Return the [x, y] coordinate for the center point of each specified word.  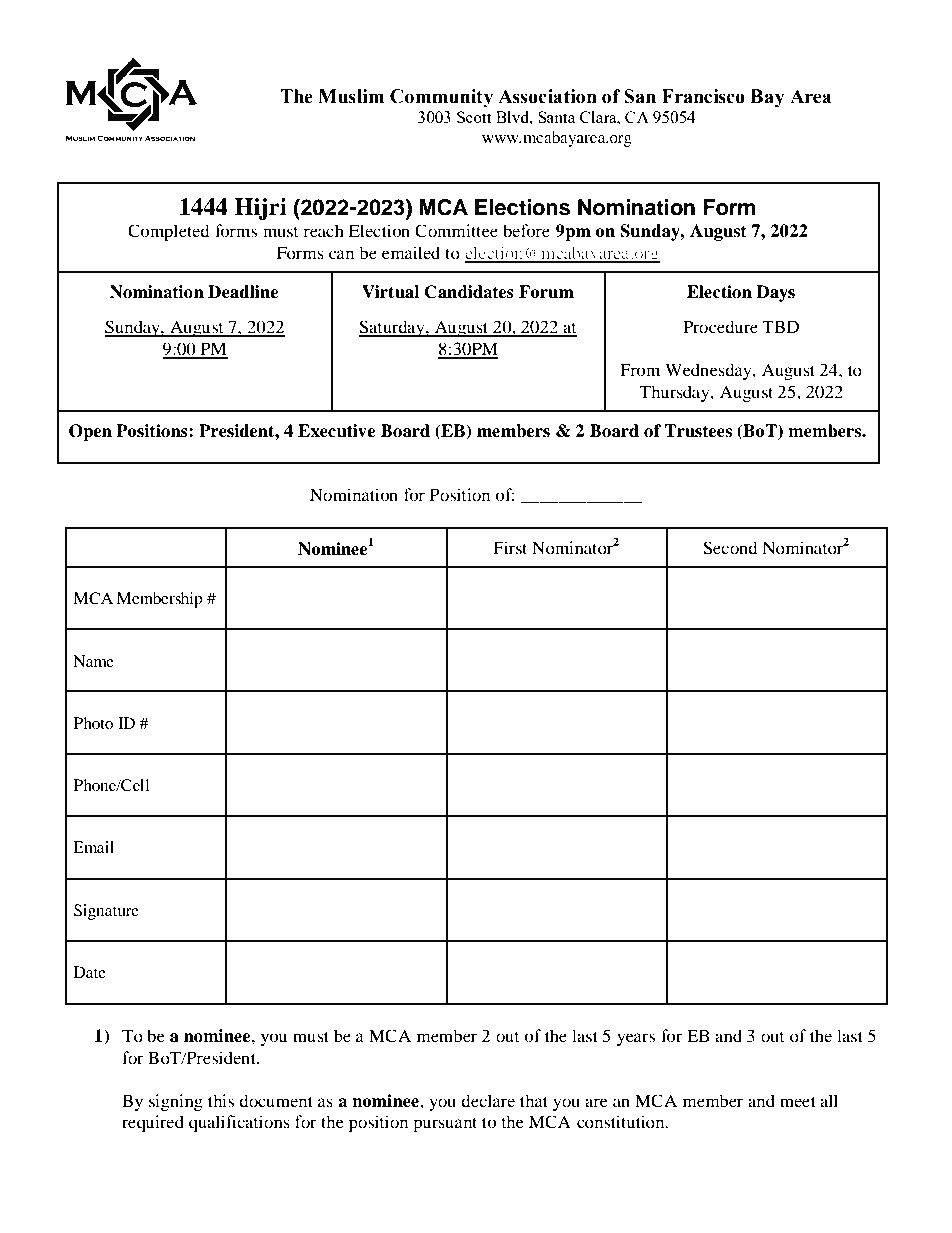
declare [488, 1100]
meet [798, 1101]
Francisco [703, 96]
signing [176, 1102]
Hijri [261, 209]
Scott [474, 117]
